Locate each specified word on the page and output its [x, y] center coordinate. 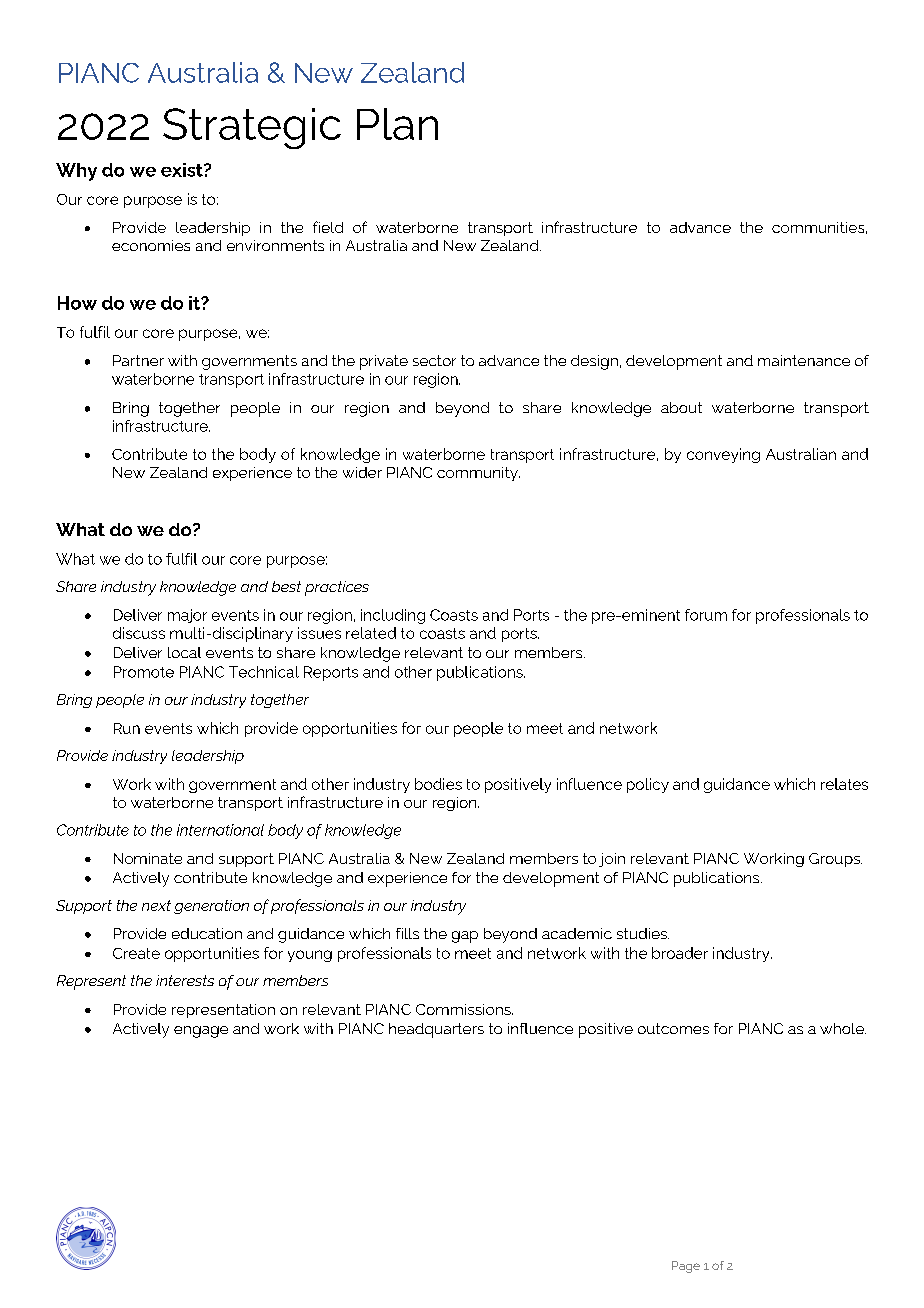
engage [201, 1032]
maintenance [804, 360]
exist [183, 170]
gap [465, 937]
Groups [835, 860]
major [187, 616]
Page [686, 1267]
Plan [397, 124]
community [478, 474]
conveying [723, 455]
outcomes [673, 1028]
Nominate [148, 858]
